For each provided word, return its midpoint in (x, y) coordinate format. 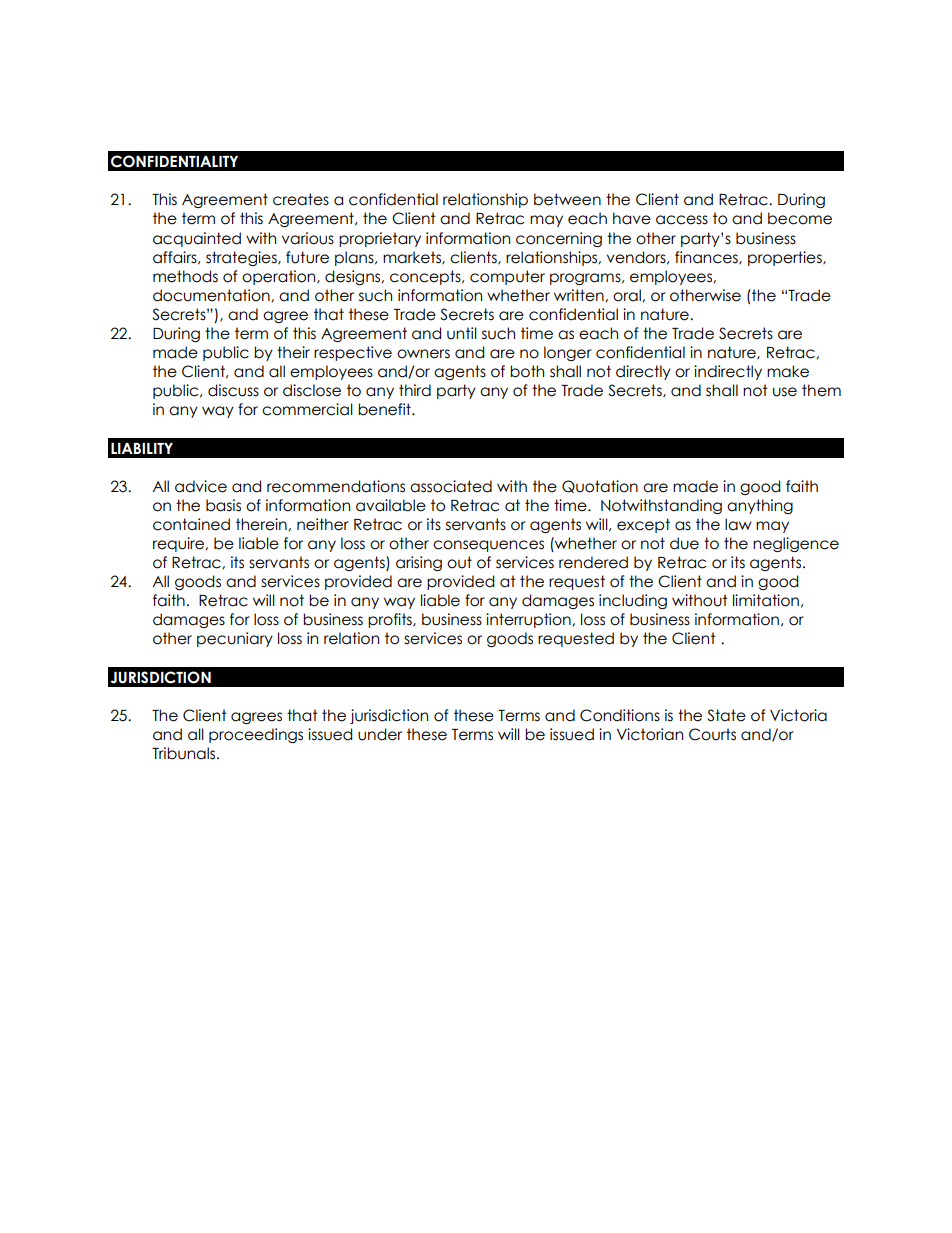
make (788, 371)
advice (201, 486)
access (682, 220)
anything (760, 506)
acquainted (197, 239)
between (567, 199)
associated (451, 486)
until (462, 333)
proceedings (256, 735)
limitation (766, 600)
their (293, 352)
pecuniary (235, 639)
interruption (529, 620)
